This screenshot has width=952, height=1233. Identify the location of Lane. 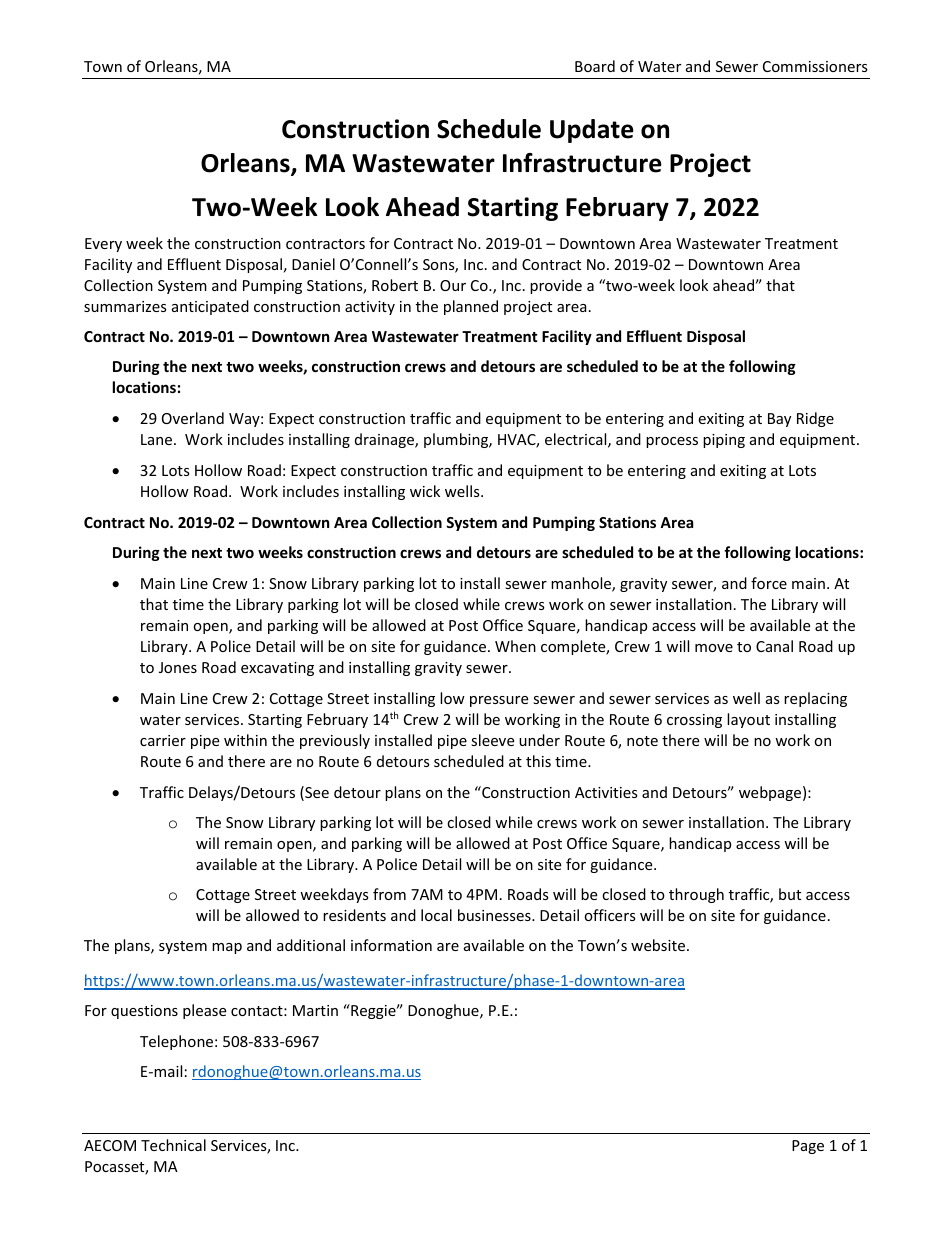
(158, 439).
